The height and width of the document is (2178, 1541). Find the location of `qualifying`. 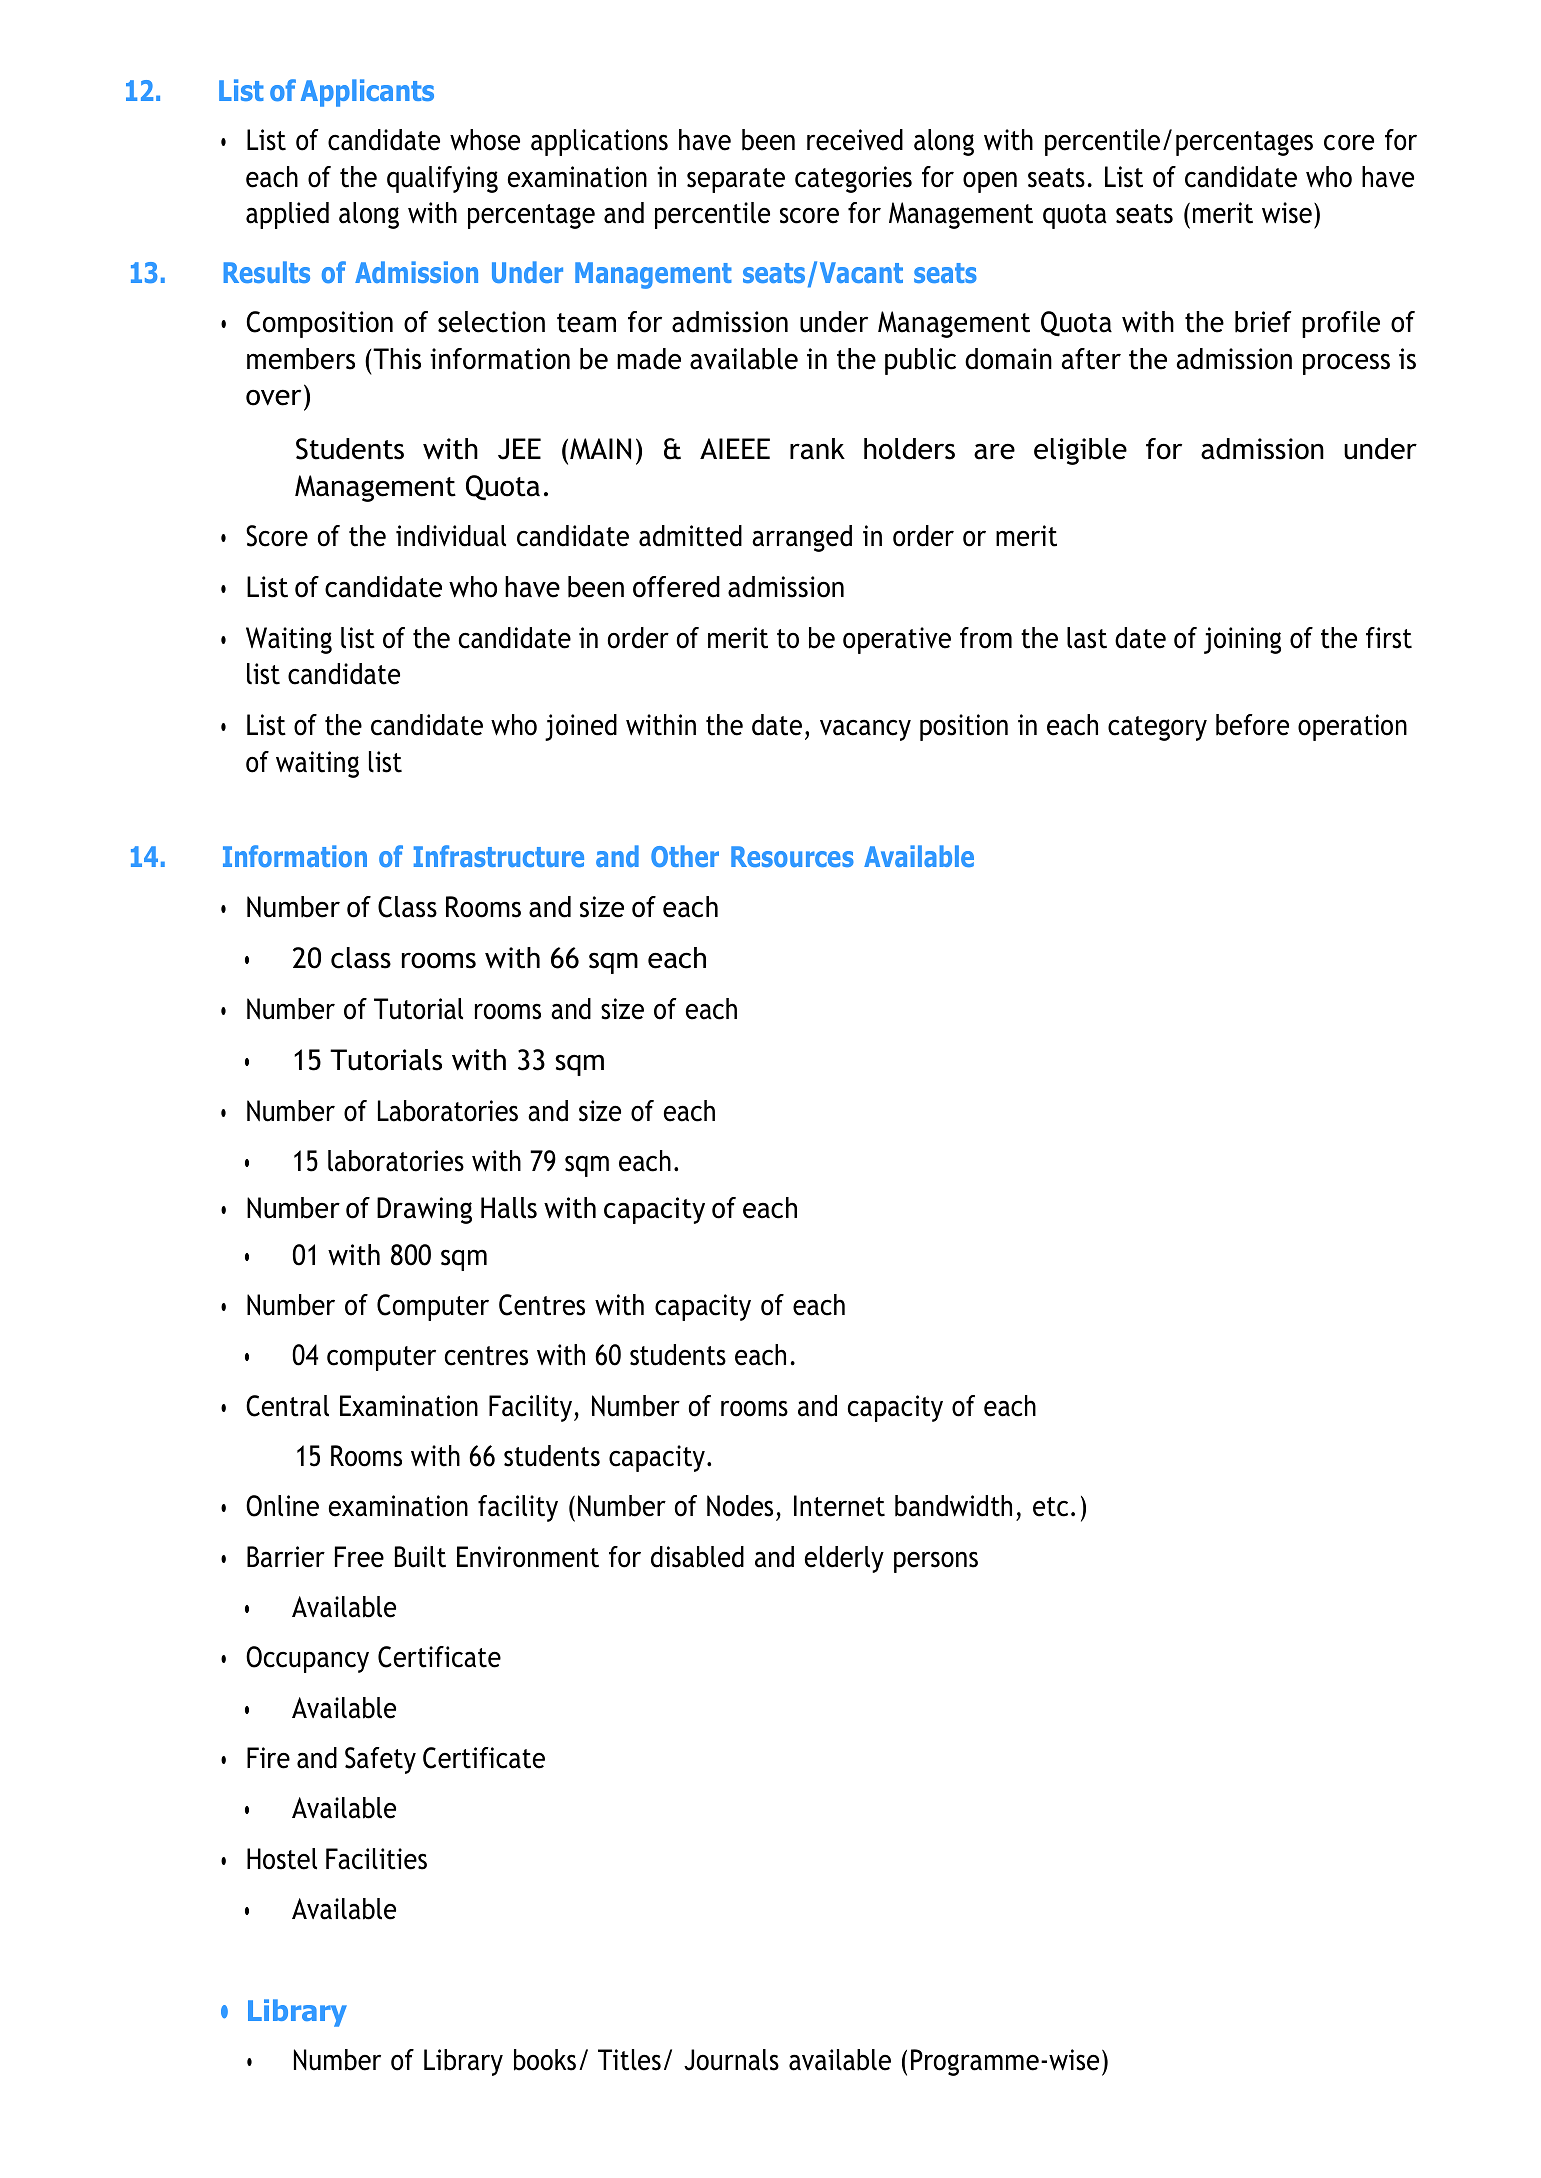

qualifying is located at coordinates (442, 179).
